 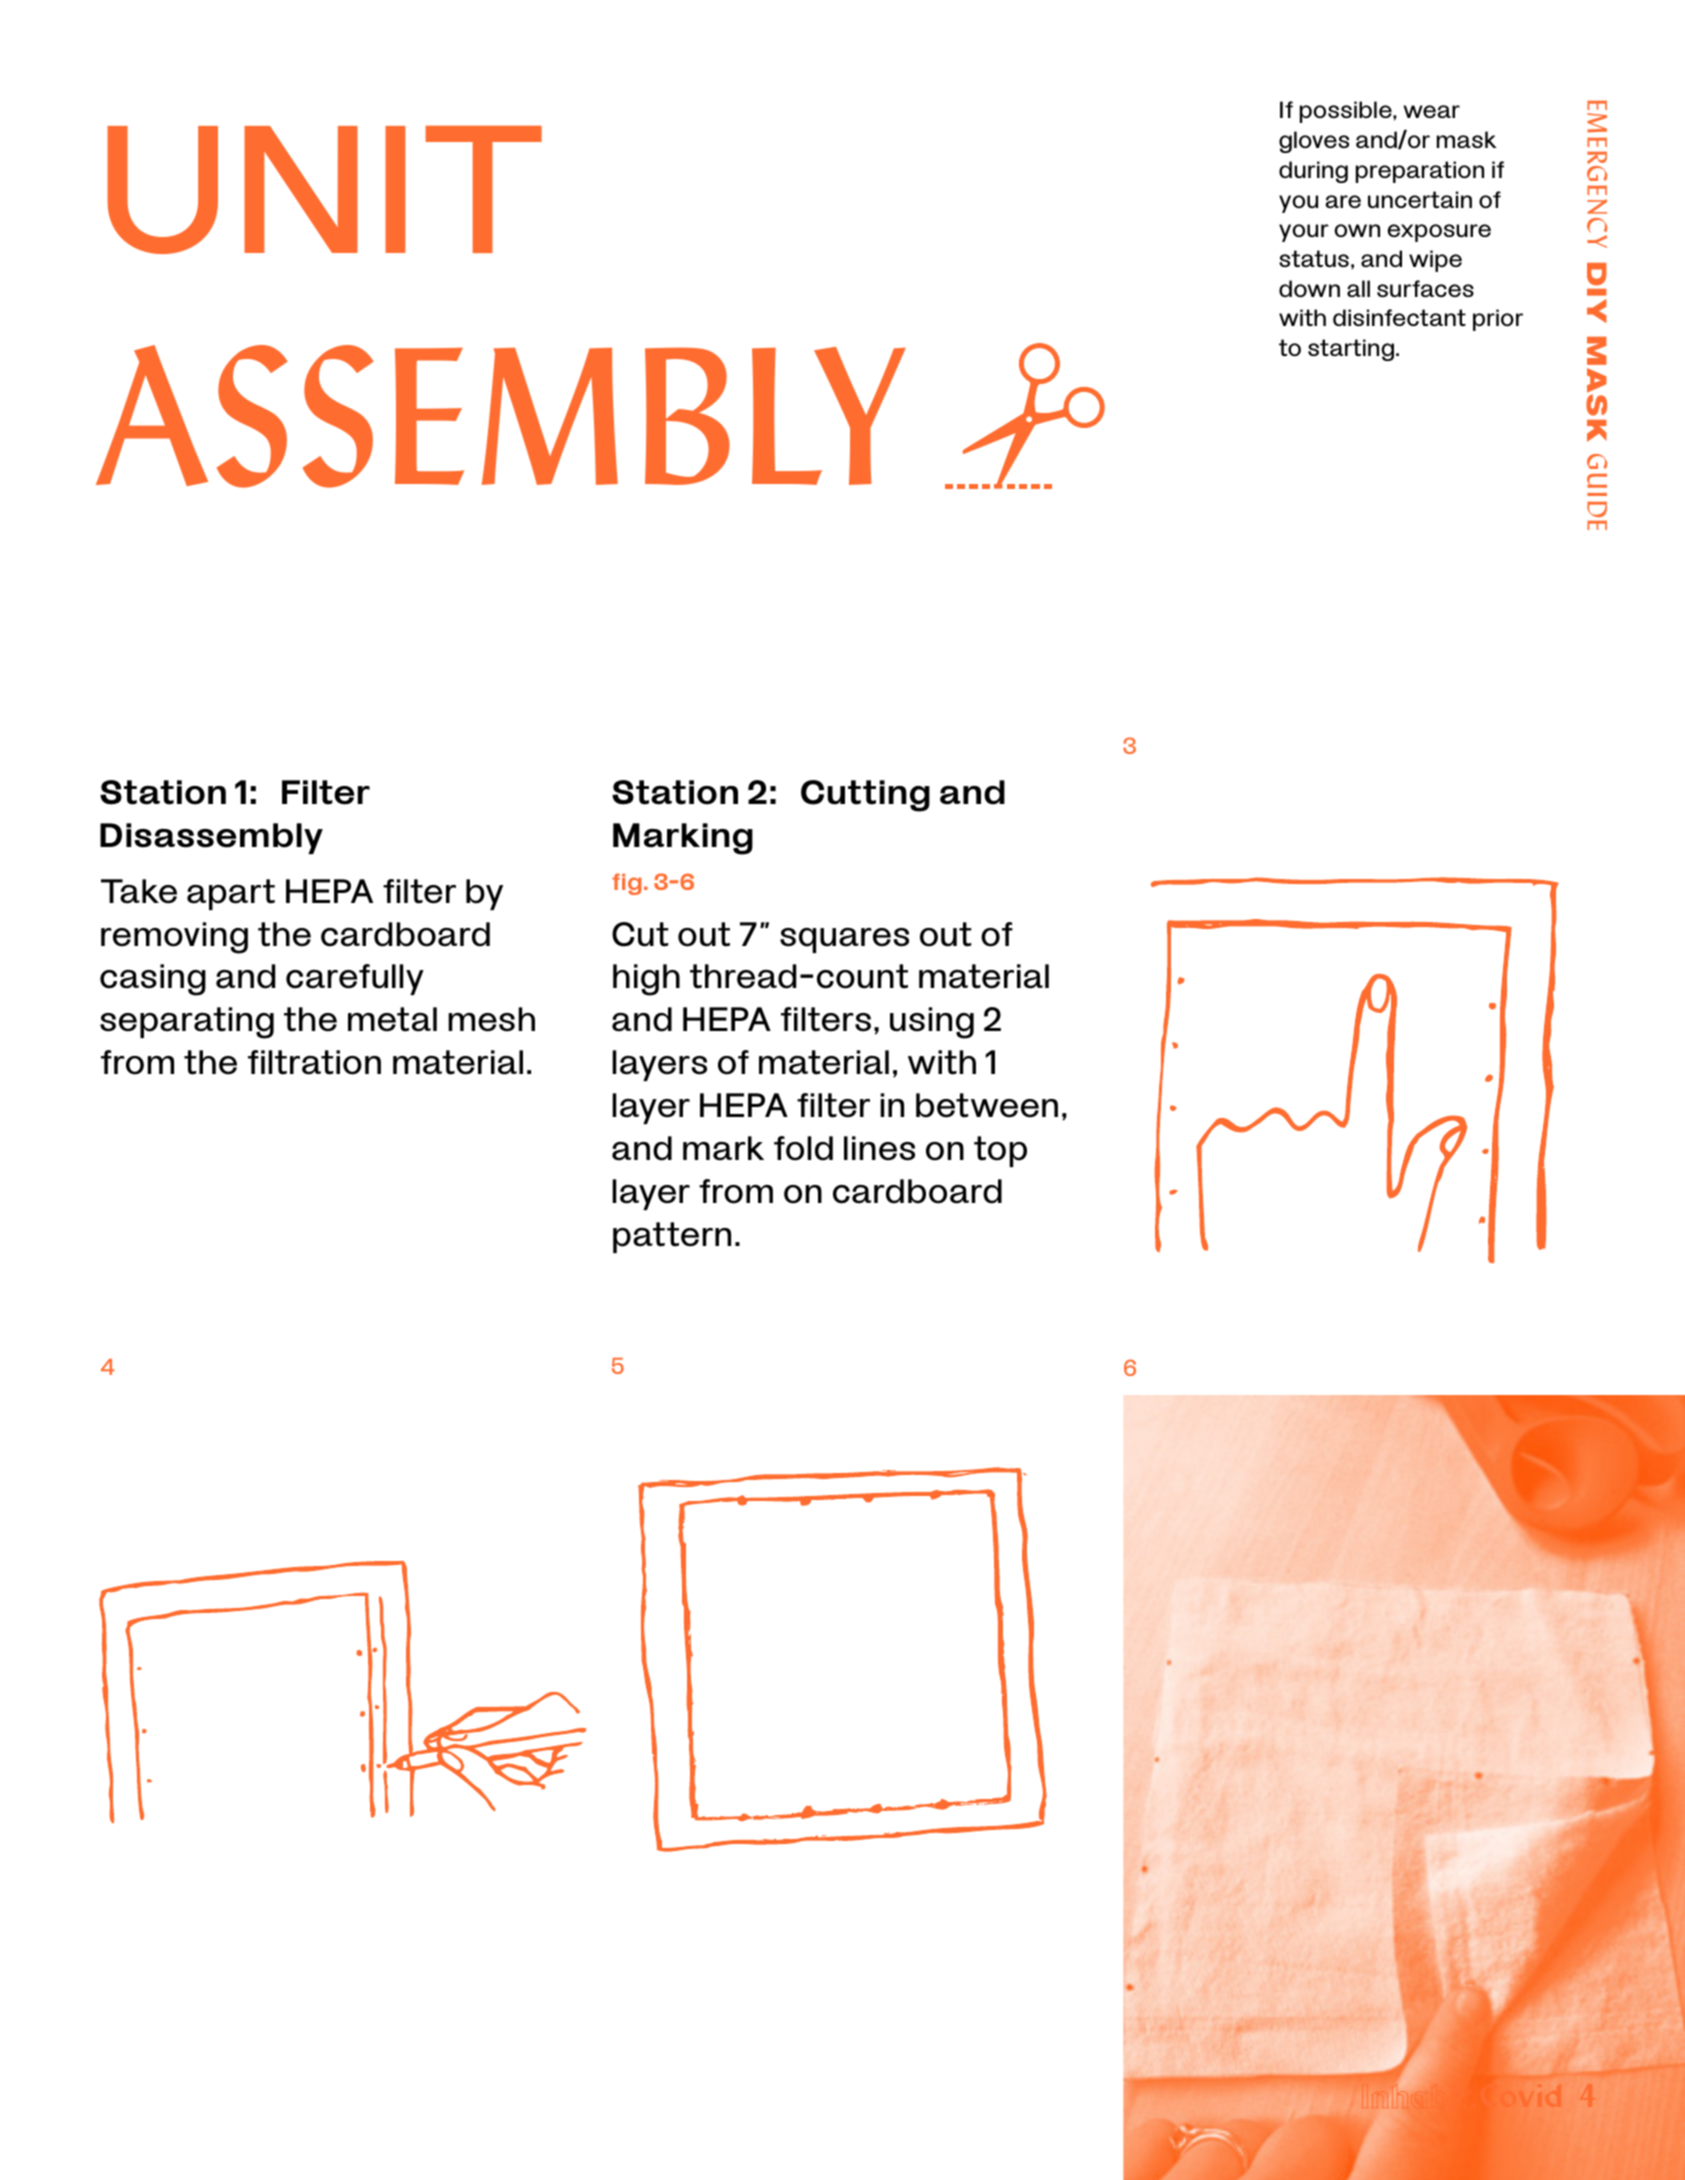 What do you see at coordinates (1313, 172) in the page?
I see `during` at bounding box center [1313, 172].
